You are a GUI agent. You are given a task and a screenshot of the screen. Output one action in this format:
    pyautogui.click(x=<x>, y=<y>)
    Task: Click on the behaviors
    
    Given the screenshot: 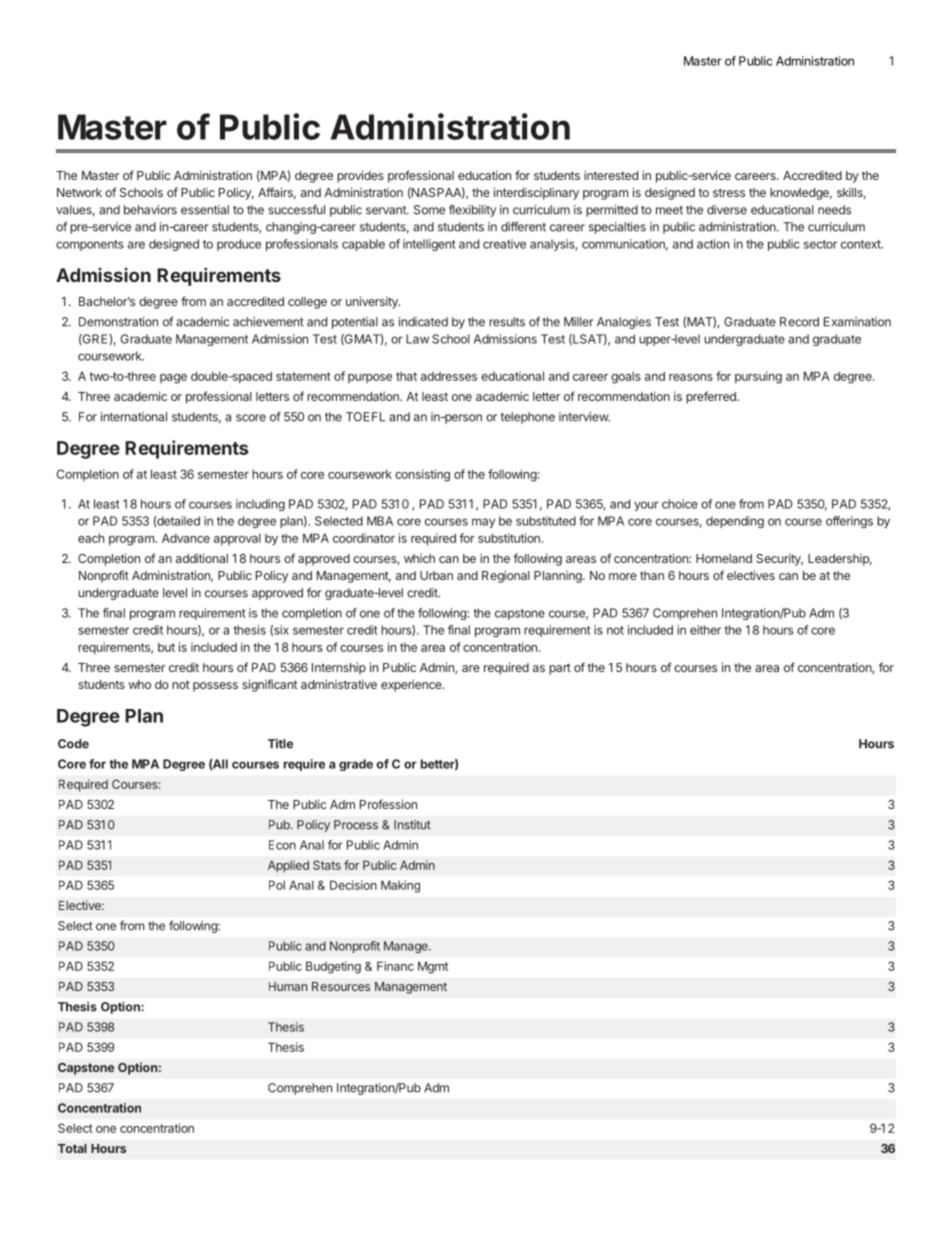 What is the action you would take?
    pyautogui.click(x=150, y=210)
